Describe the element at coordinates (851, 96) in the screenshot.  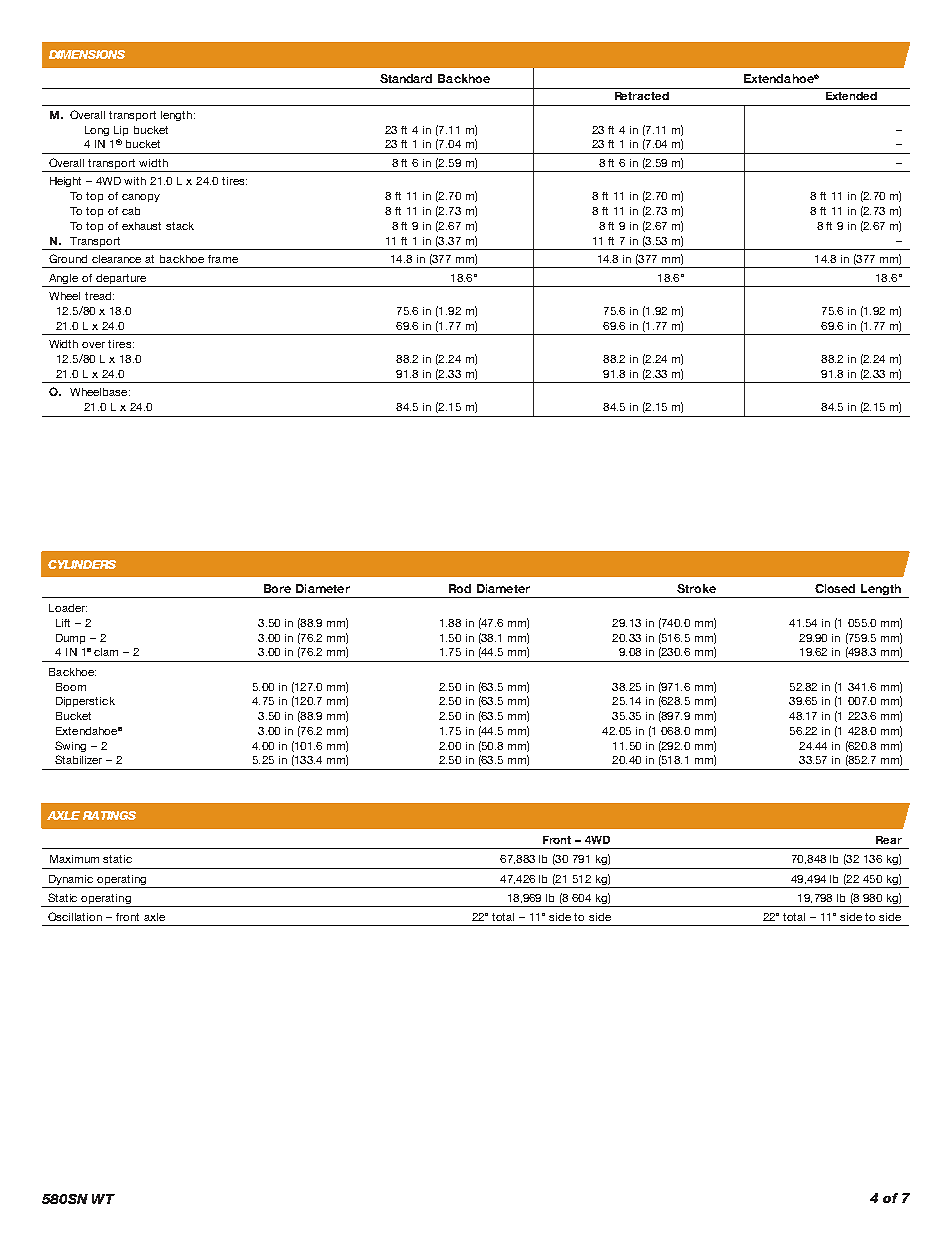
I see `Extended` at that location.
